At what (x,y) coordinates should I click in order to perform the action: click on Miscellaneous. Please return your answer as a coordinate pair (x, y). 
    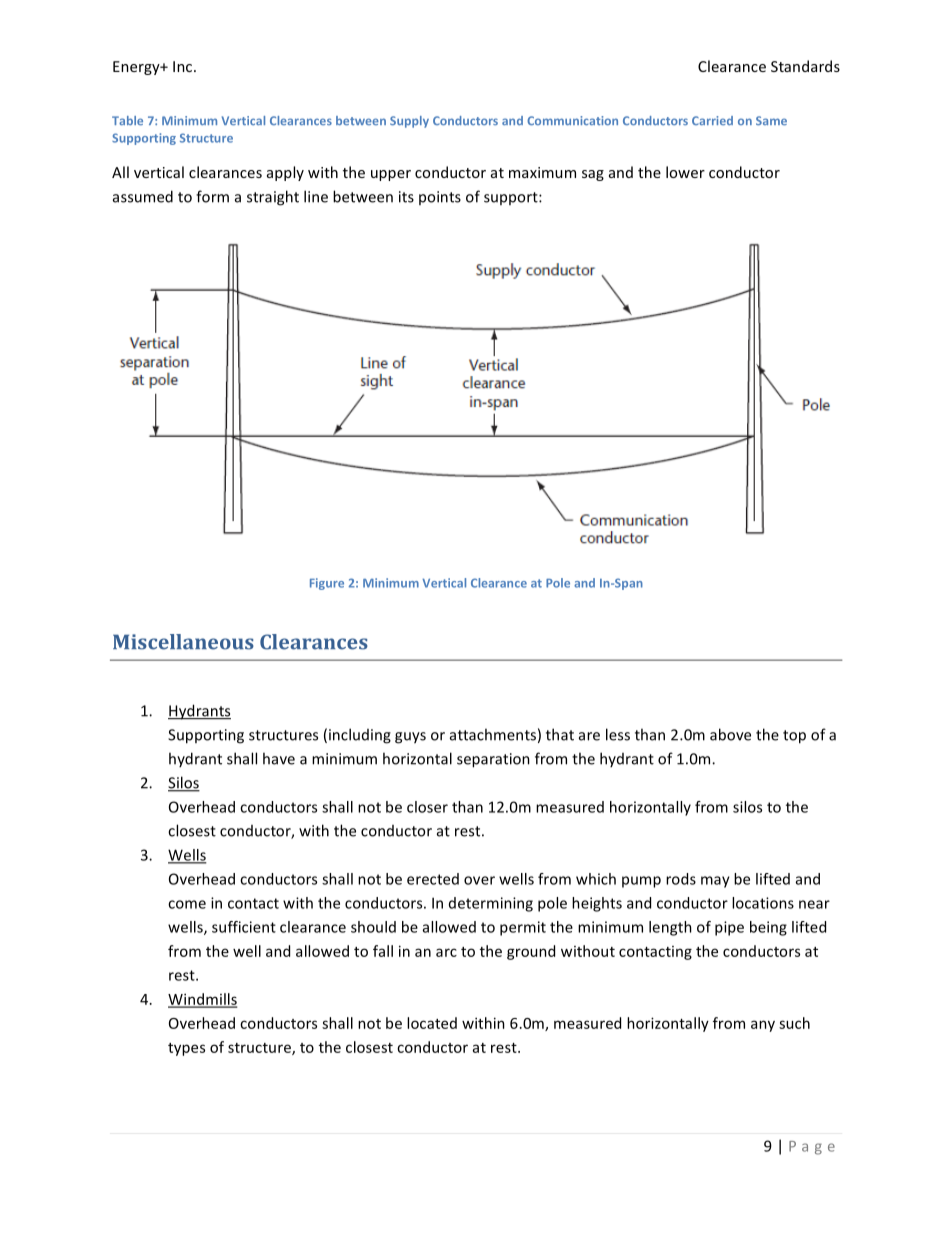
    Looking at the image, I should click on (183, 642).
